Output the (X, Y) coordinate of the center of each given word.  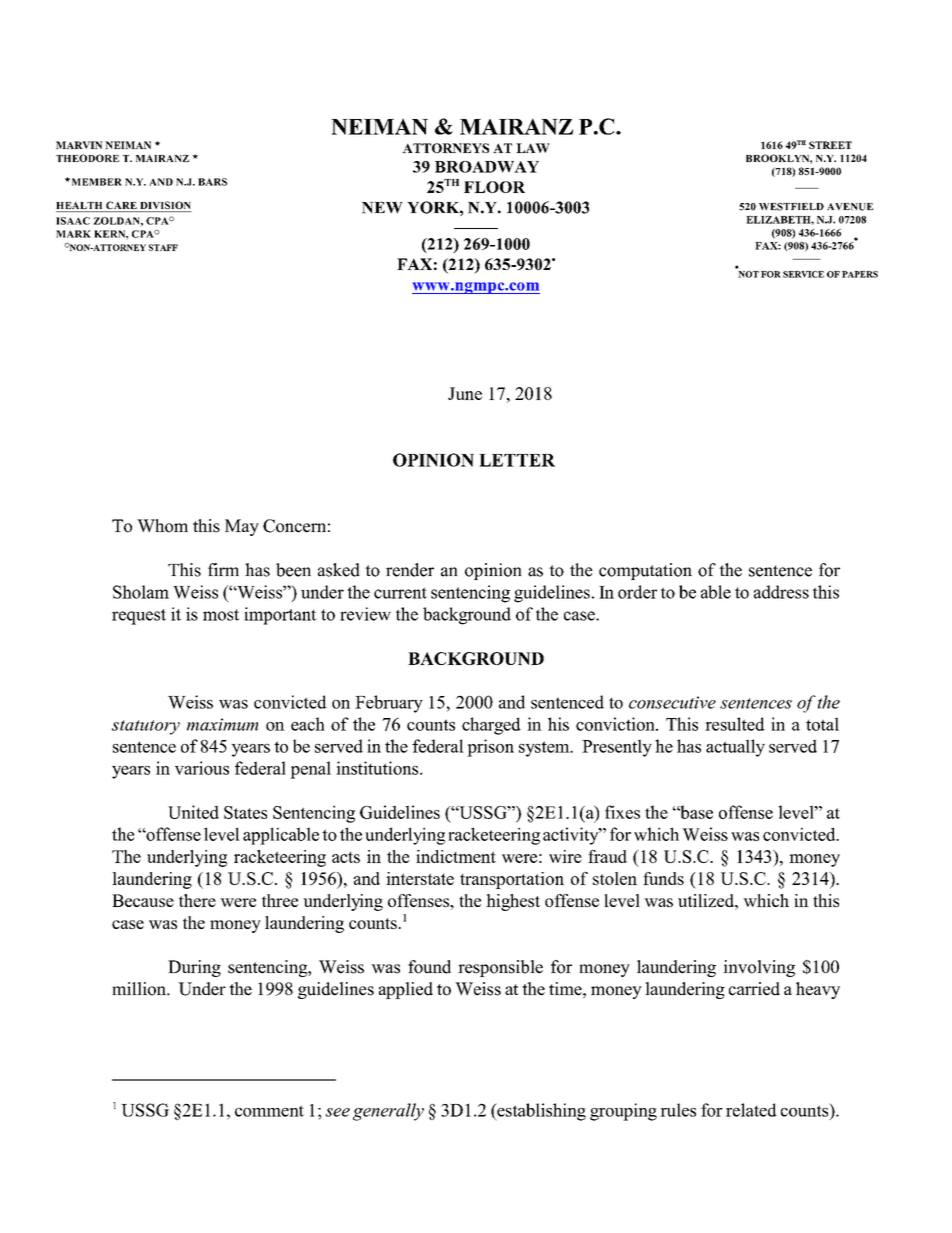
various (202, 768)
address (781, 592)
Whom (162, 526)
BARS (212, 182)
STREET (830, 145)
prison (490, 748)
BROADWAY (487, 167)
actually (735, 748)
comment (269, 1111)
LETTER (517, 460)
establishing (540, 1112)
